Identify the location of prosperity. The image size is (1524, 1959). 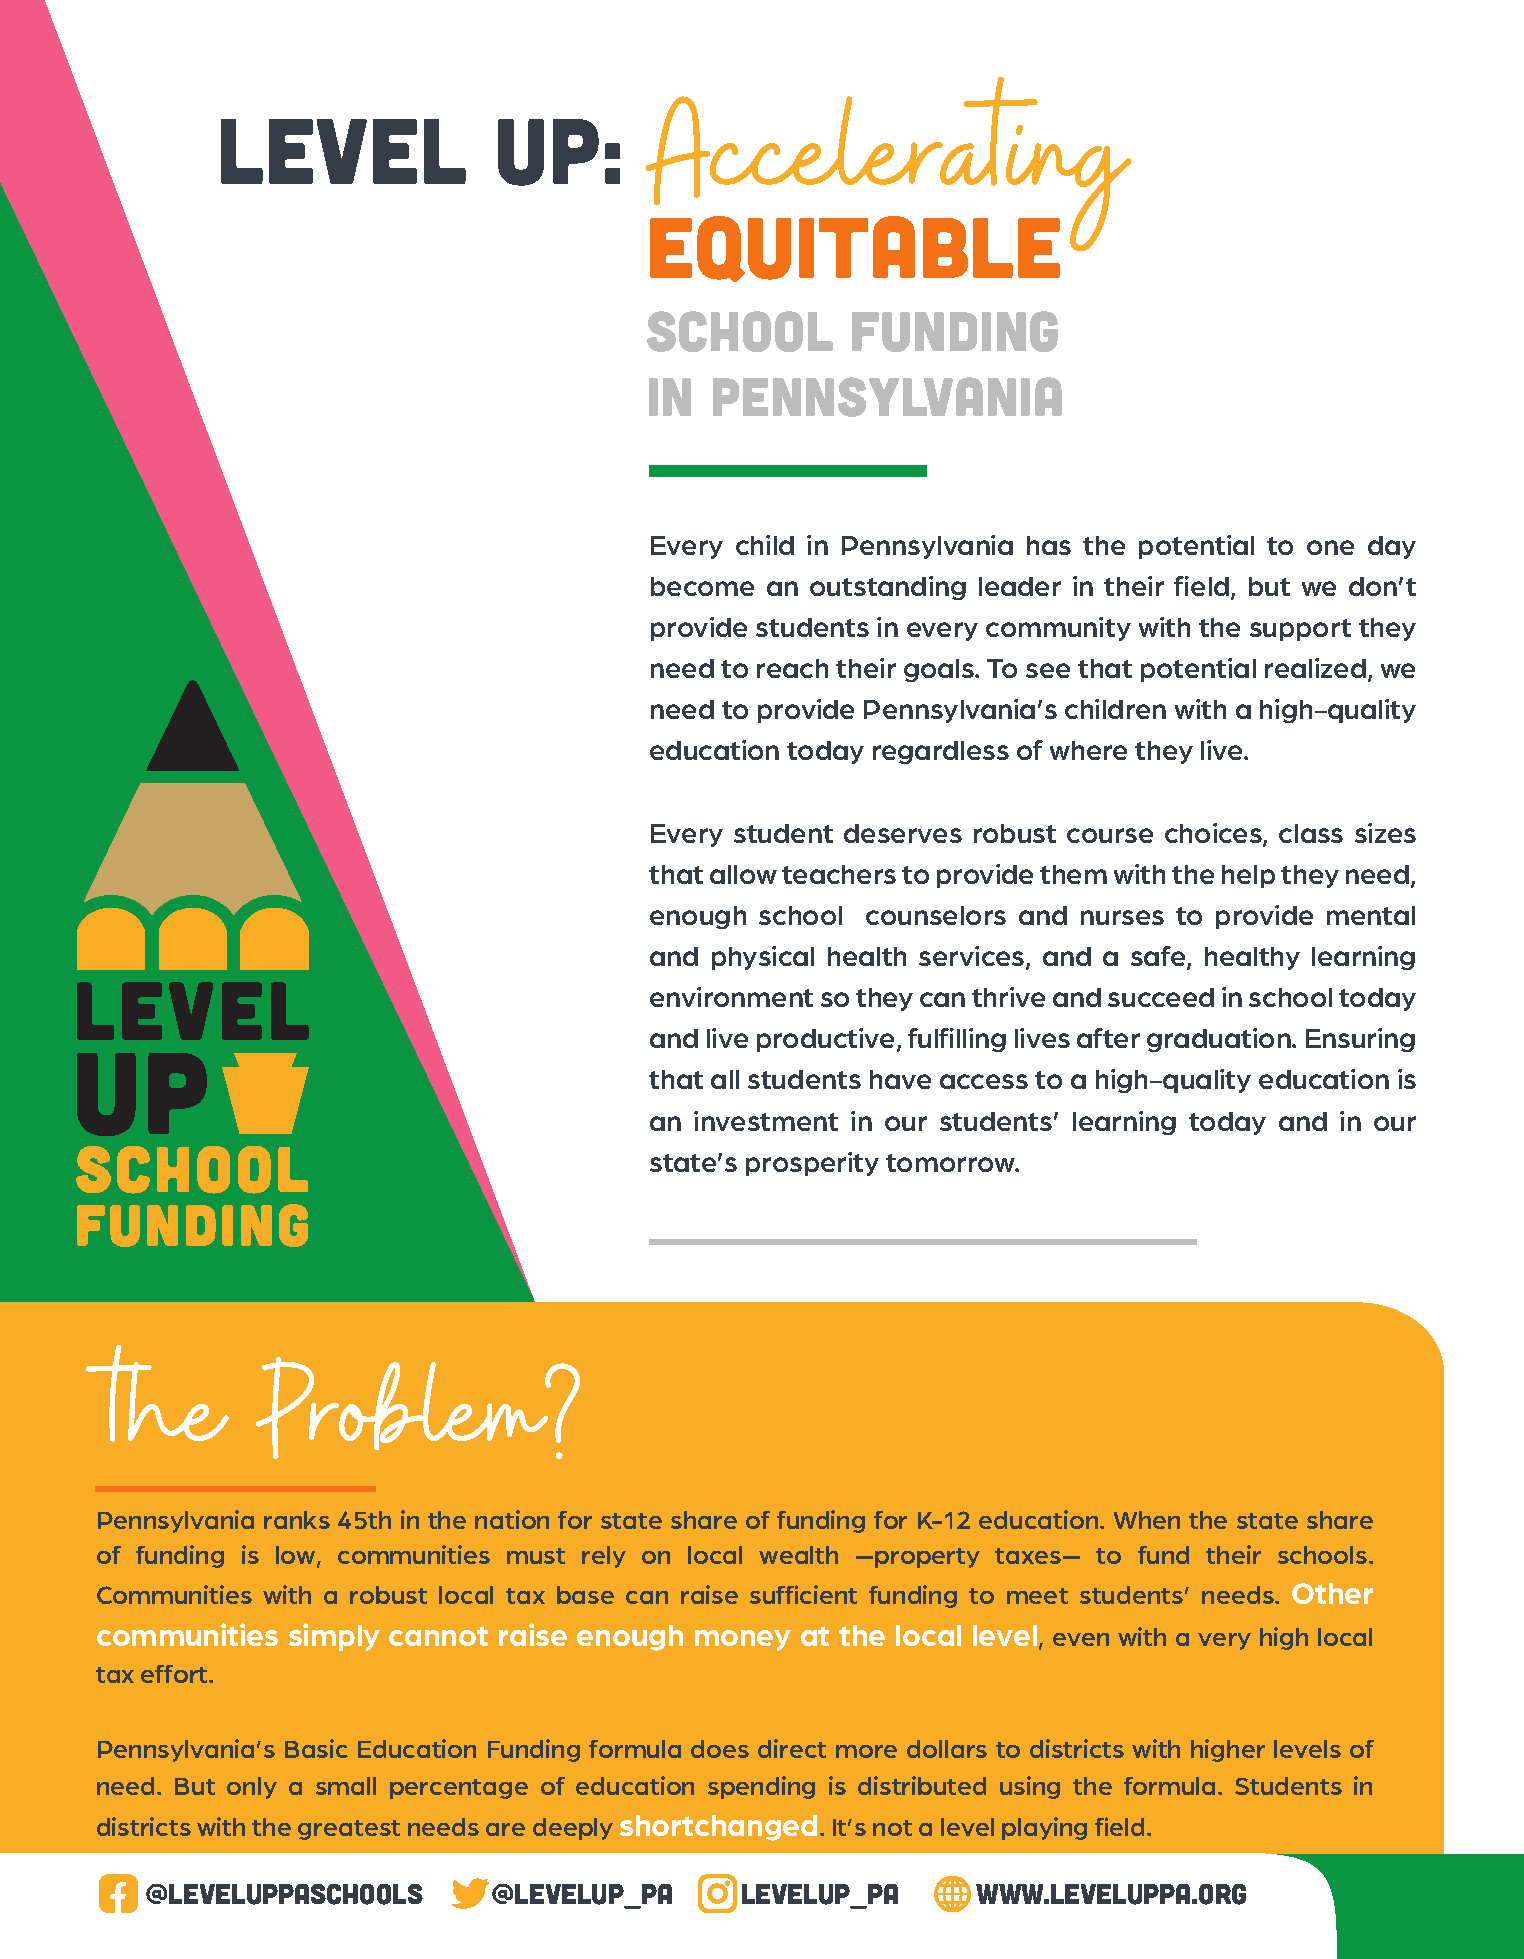
(812, 1164).
